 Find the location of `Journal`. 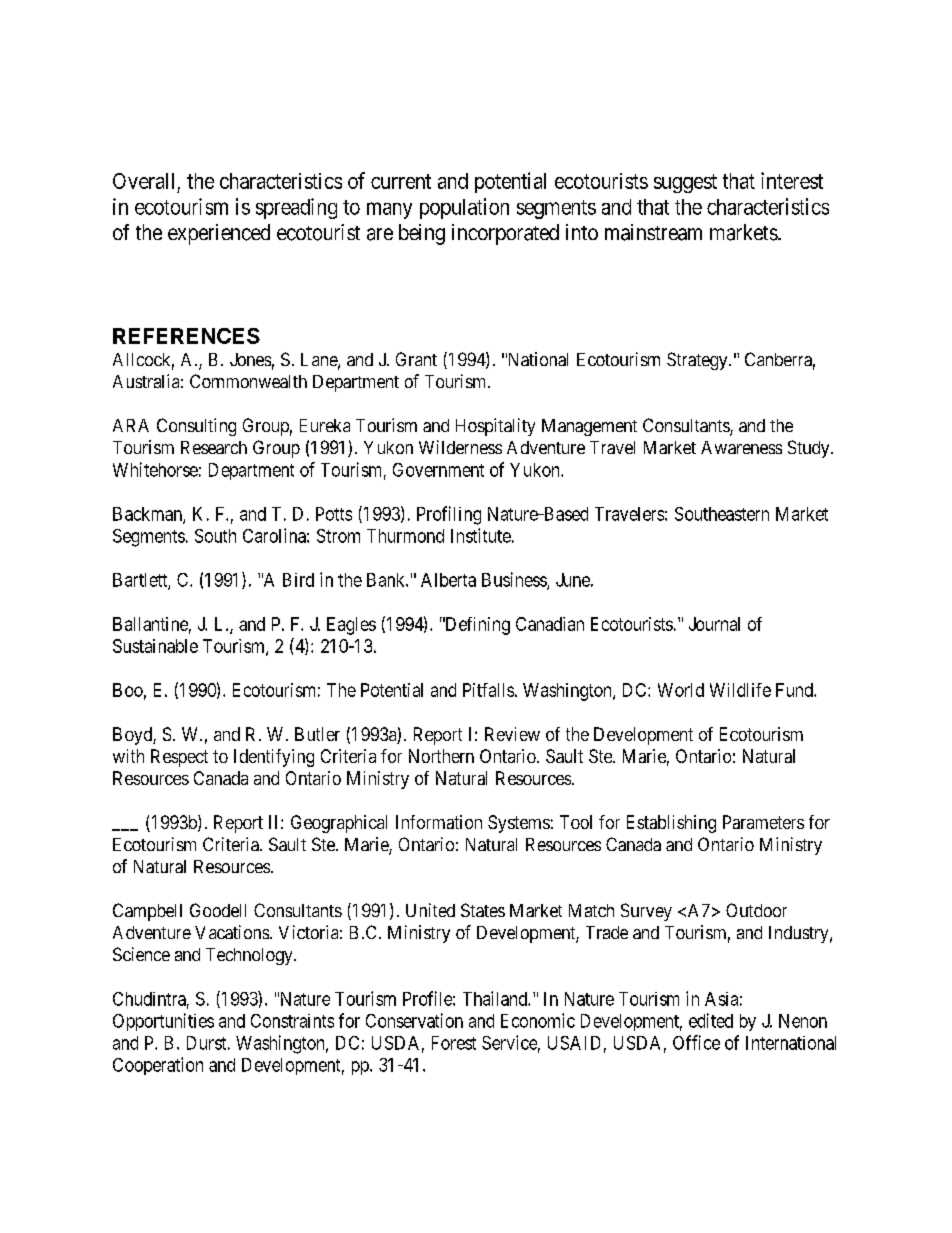

Journal is located at coordinates (714, 624).
